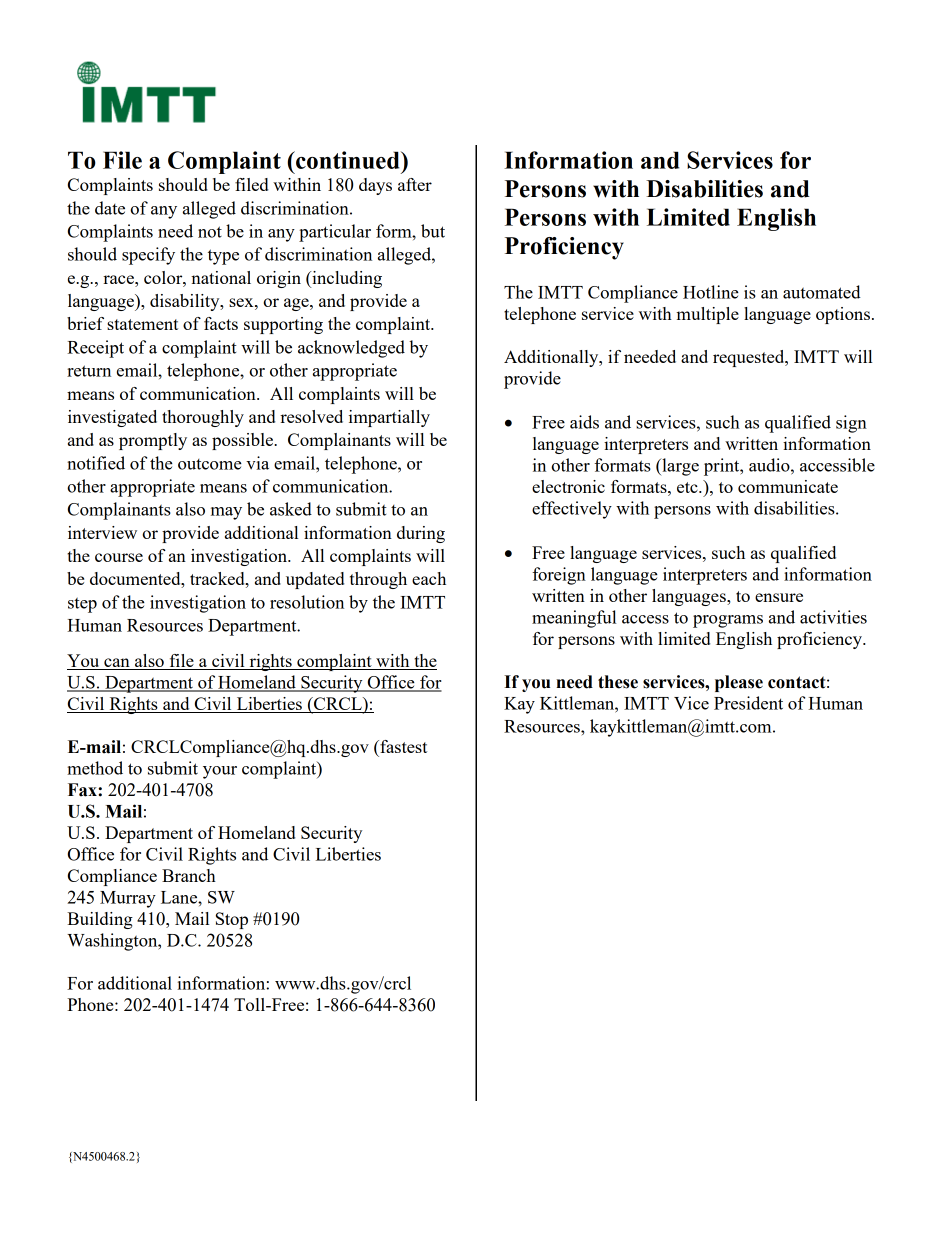 Image resolution: width=952 pixels, height=1233 pixels. What do you see at coordinates (415, 184) in the screenshot?
I see `after` at bounding box center [415, 184].
